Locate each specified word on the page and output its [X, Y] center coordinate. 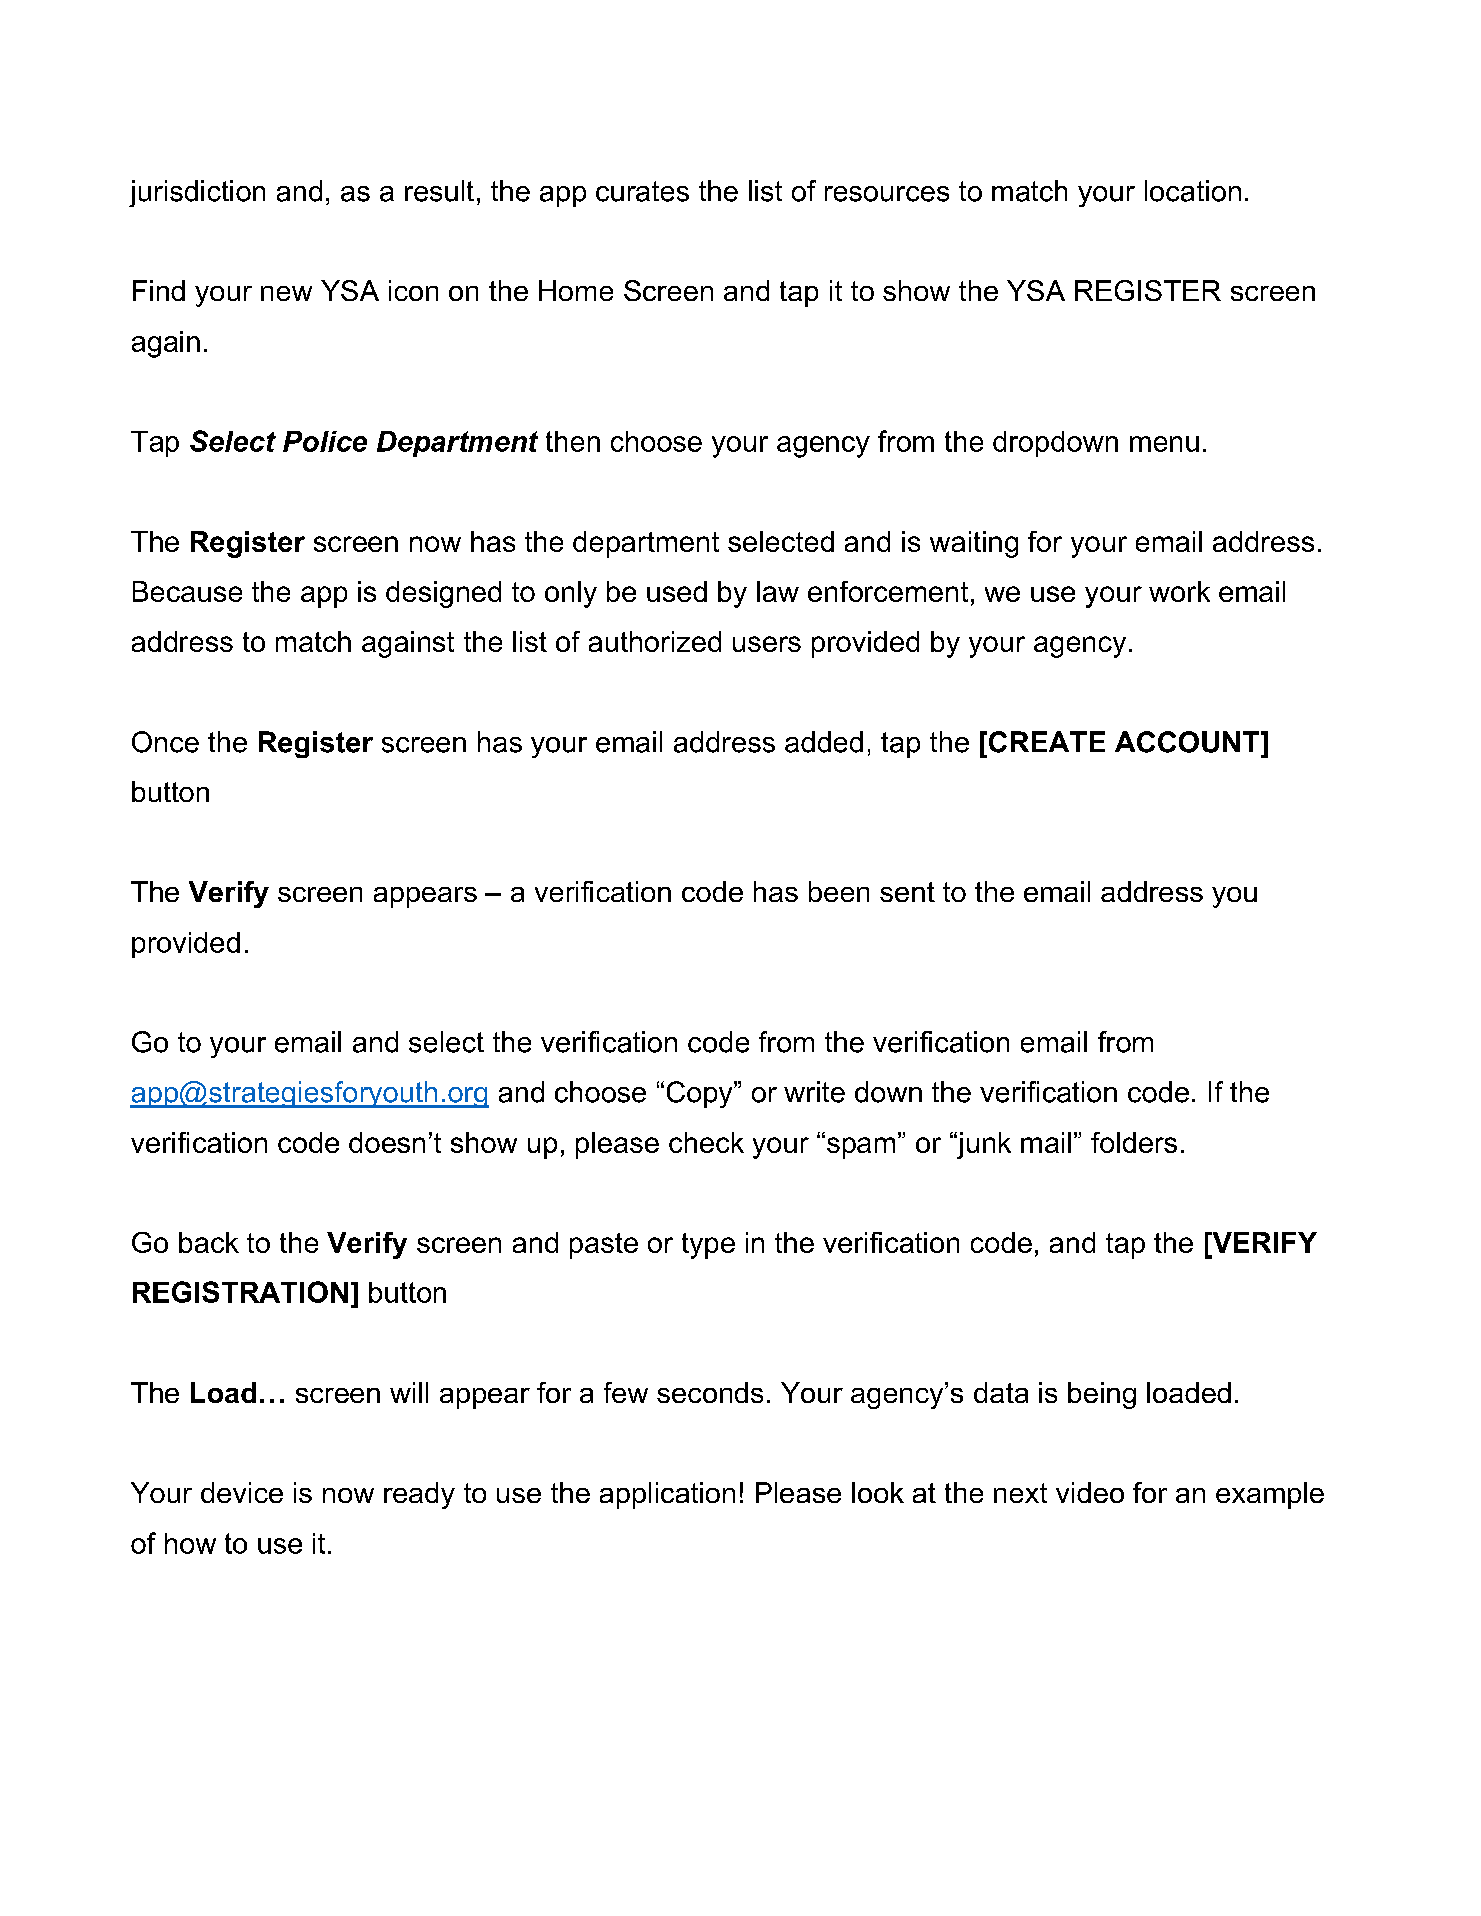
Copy [701, 1094]
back [209, 1242]
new [286, 293]
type [708, 1246]
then [573, 441]
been [839, 891]
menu [1164, 444]
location [1193, 191]
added [824, 742]
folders [1134, 1142]
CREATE [1047, 742]
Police [325, 441]
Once [165, 742]
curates [642, 191]
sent [907, 892]
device [242, 1492]
